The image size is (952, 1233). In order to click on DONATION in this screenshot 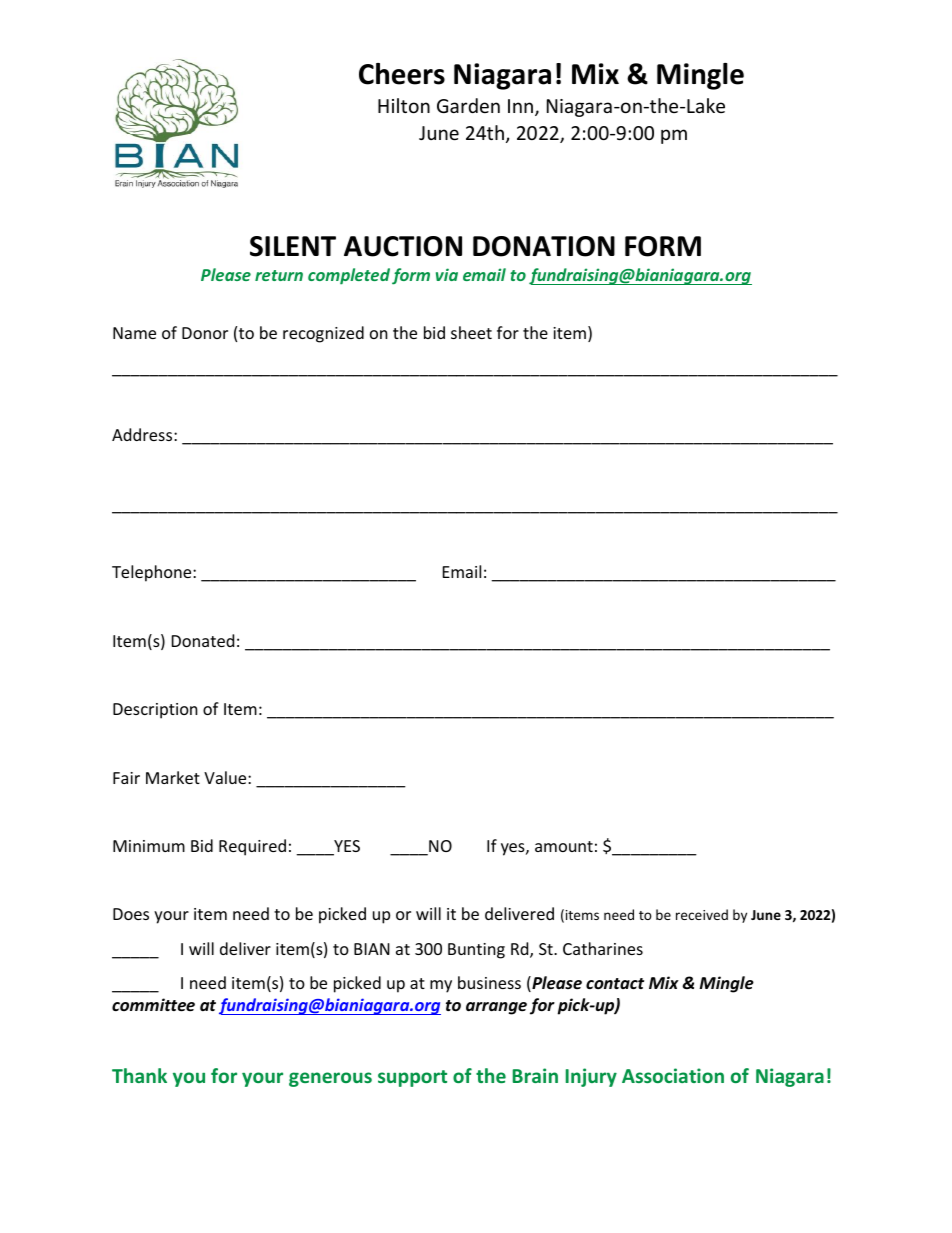, I will do `click(544, 246)`.
